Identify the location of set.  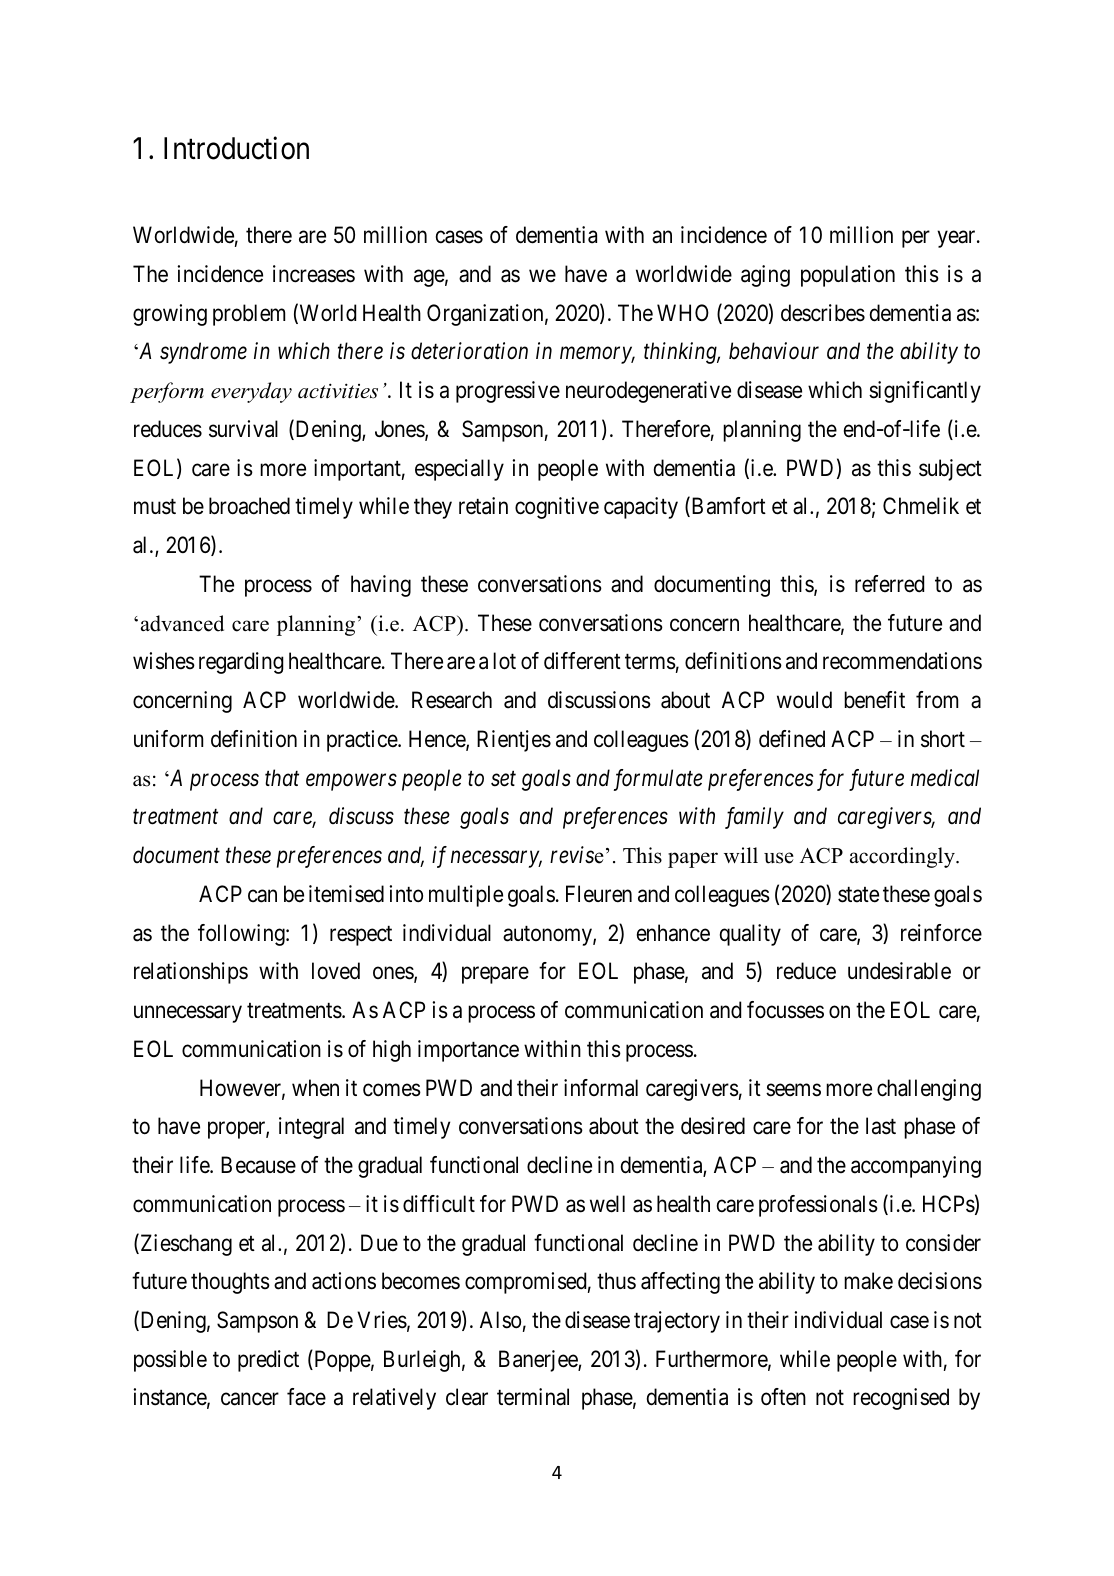
(503, 779).
